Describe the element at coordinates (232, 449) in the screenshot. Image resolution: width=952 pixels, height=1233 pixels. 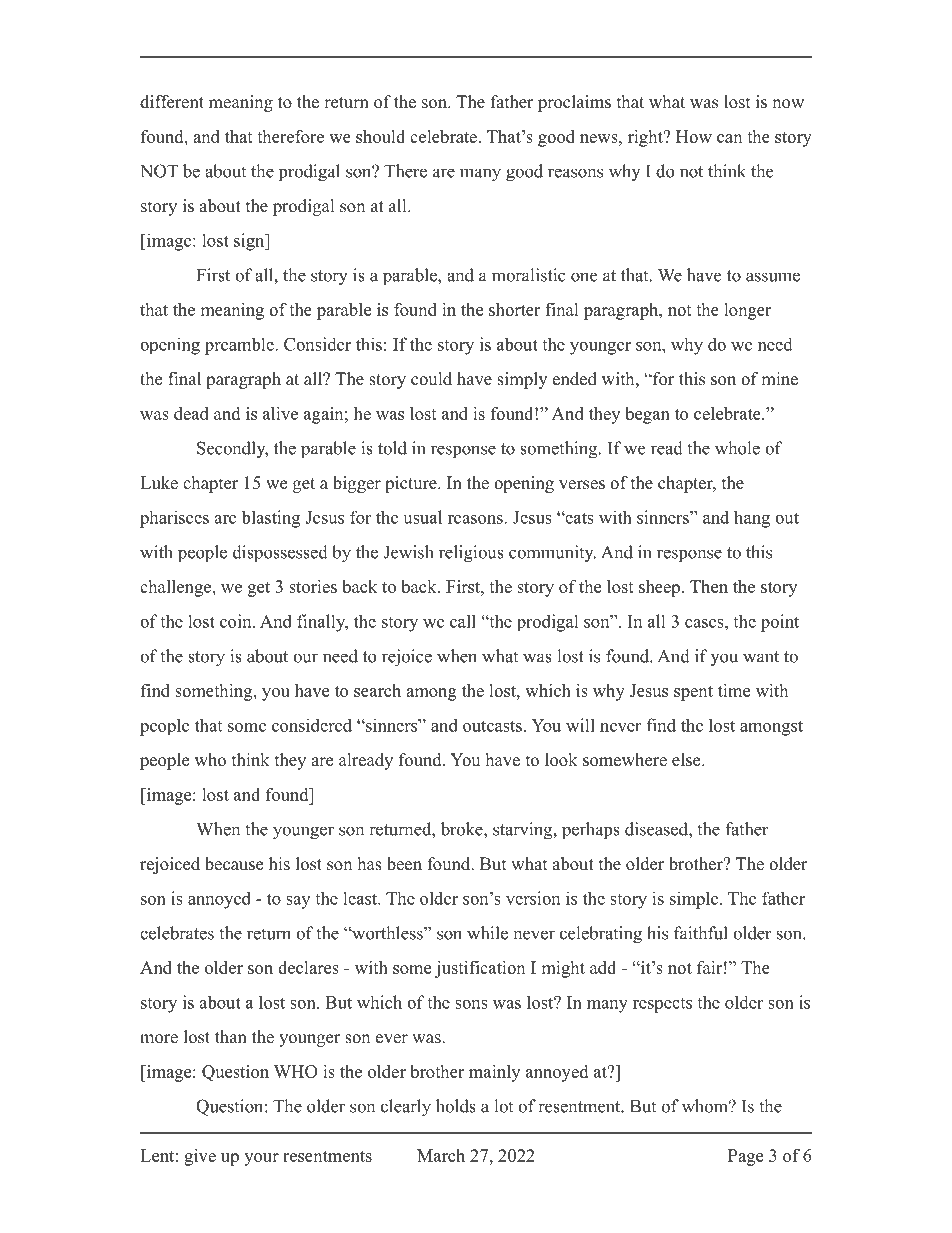
I see `Secondly` at that location.
